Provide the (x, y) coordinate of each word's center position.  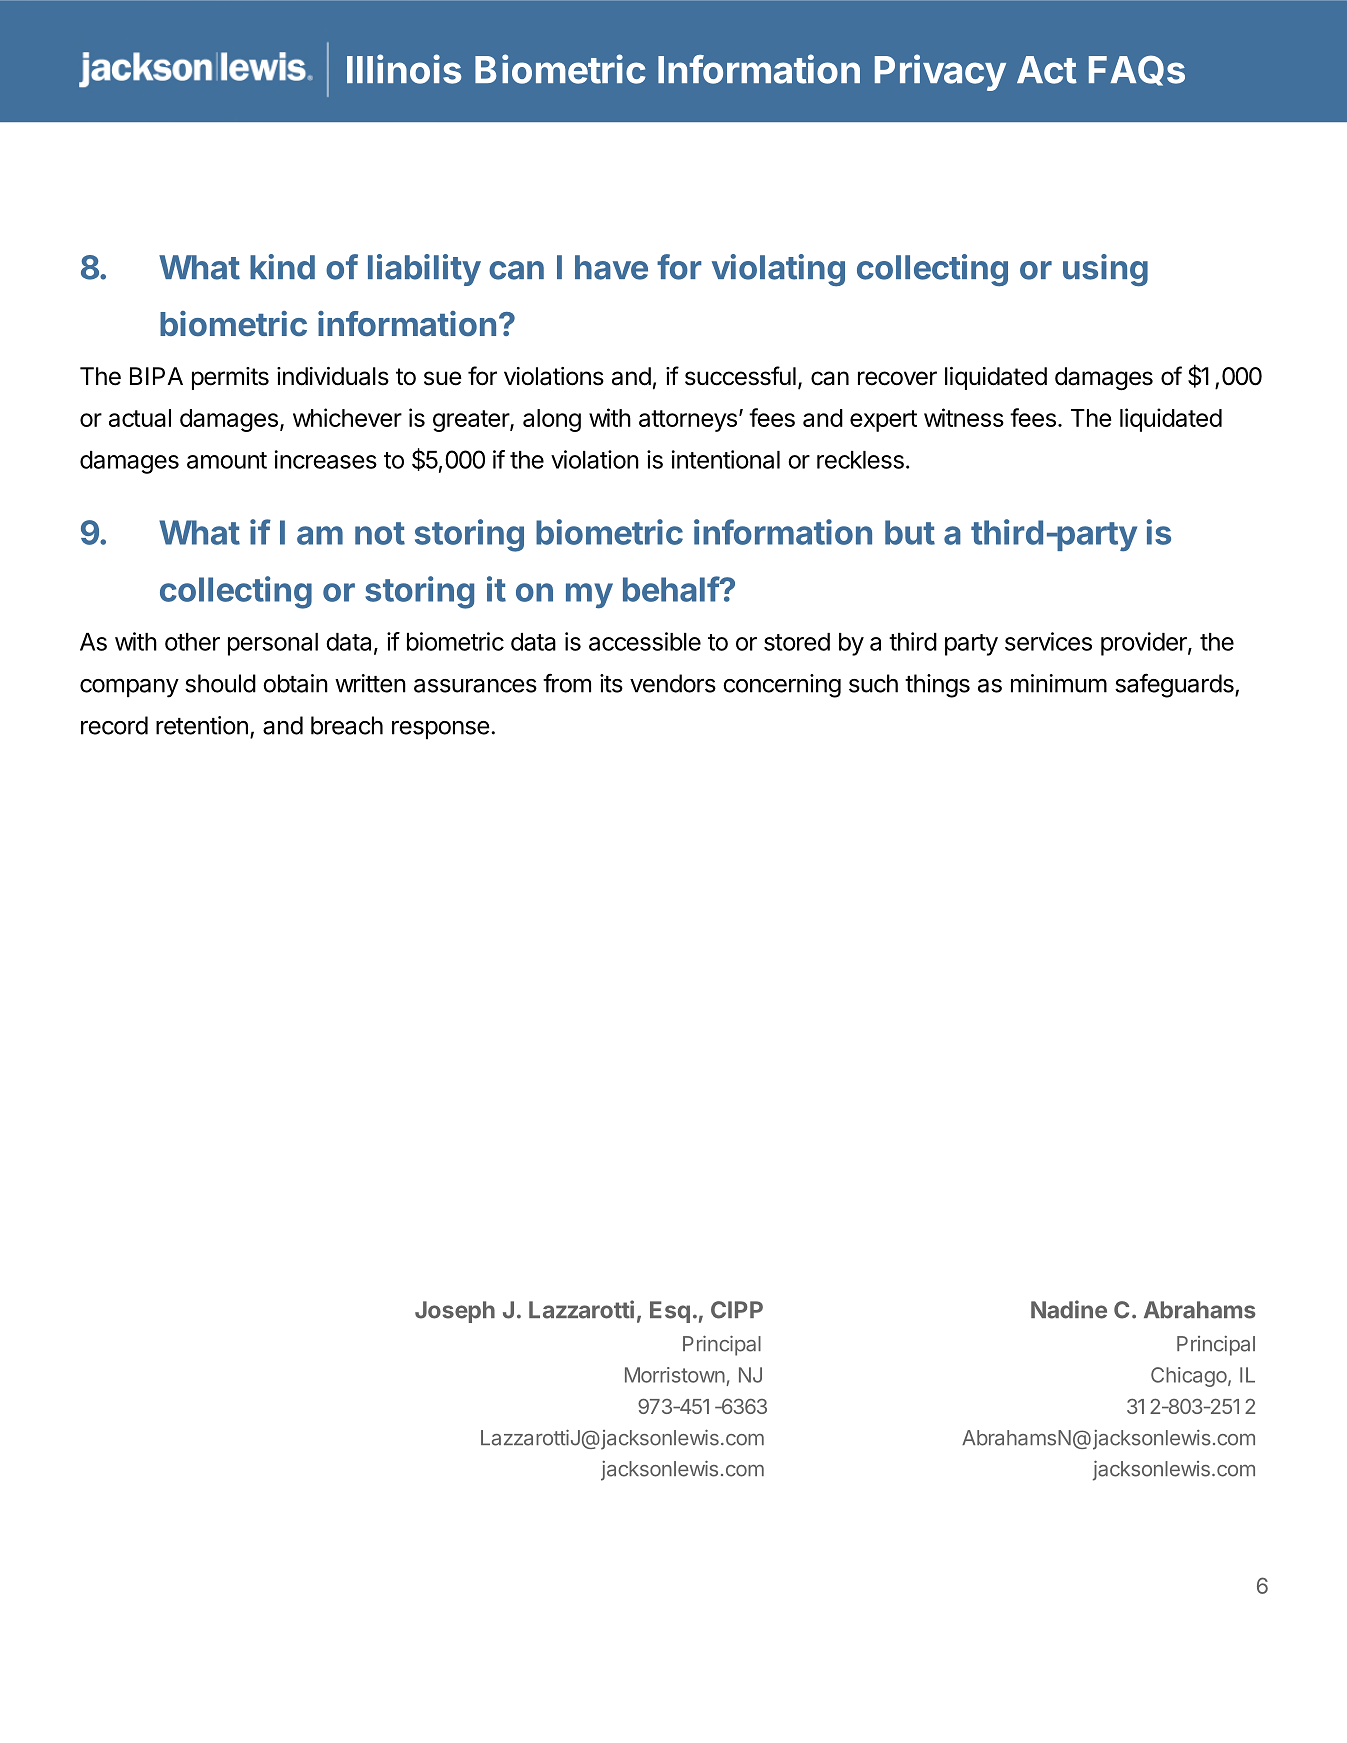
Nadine (1069, 1309)
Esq (670, 1312)
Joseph (455, 1312)
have (611, 267)
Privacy (940, 72)
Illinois (404, 69)
